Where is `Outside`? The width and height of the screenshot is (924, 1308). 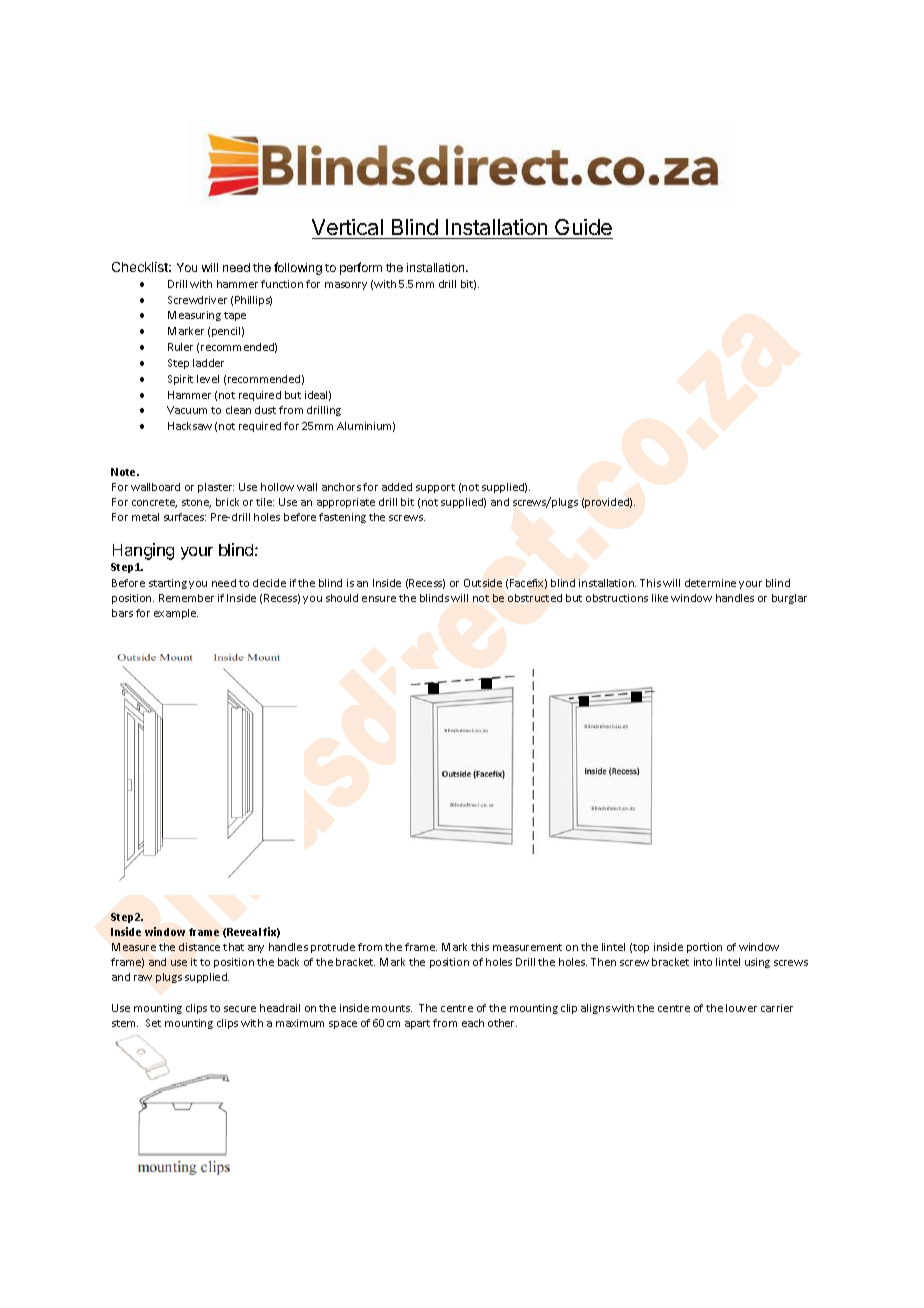
Outside is located at coordinates (483, 583).
